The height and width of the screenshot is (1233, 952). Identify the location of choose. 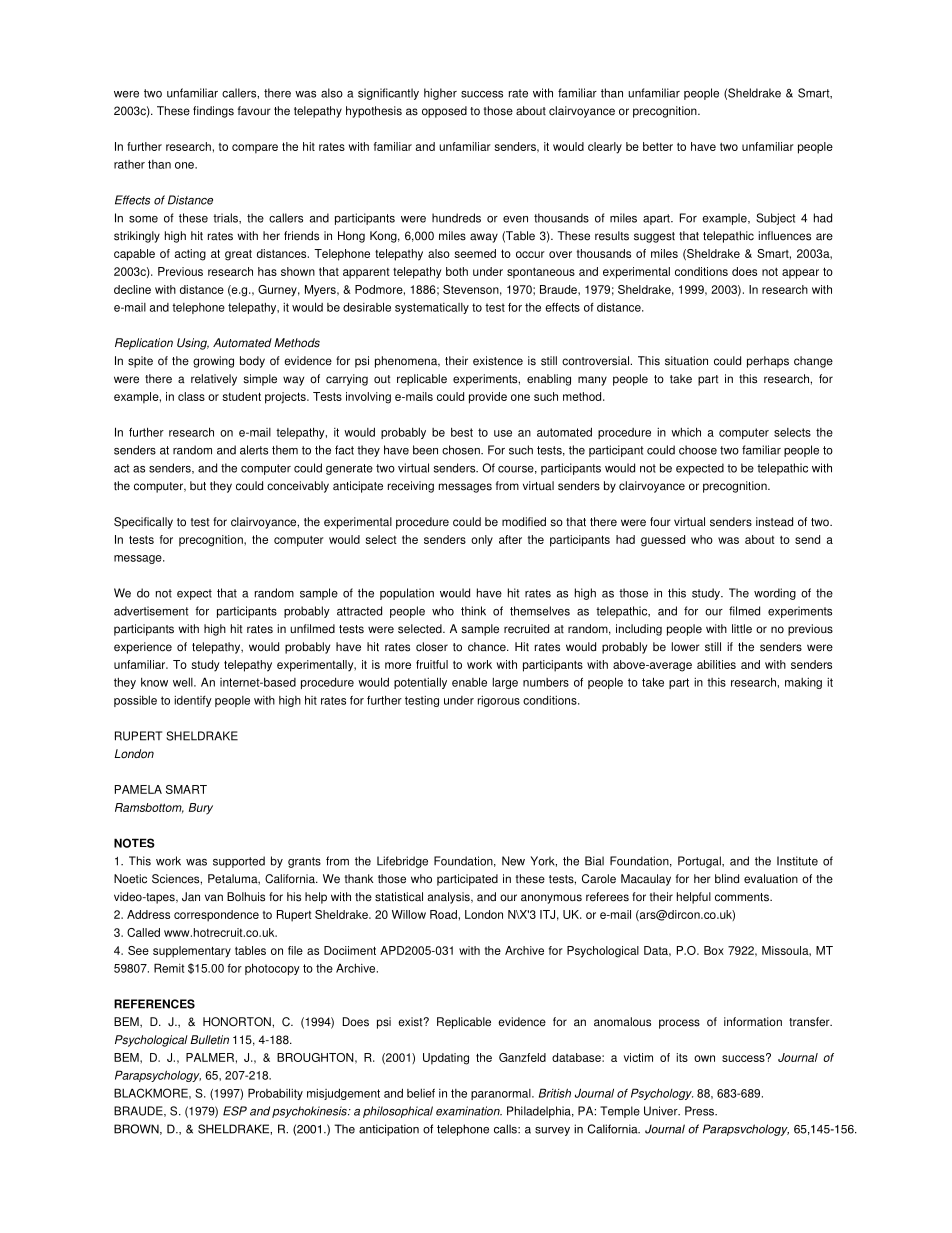
(698, 450).
